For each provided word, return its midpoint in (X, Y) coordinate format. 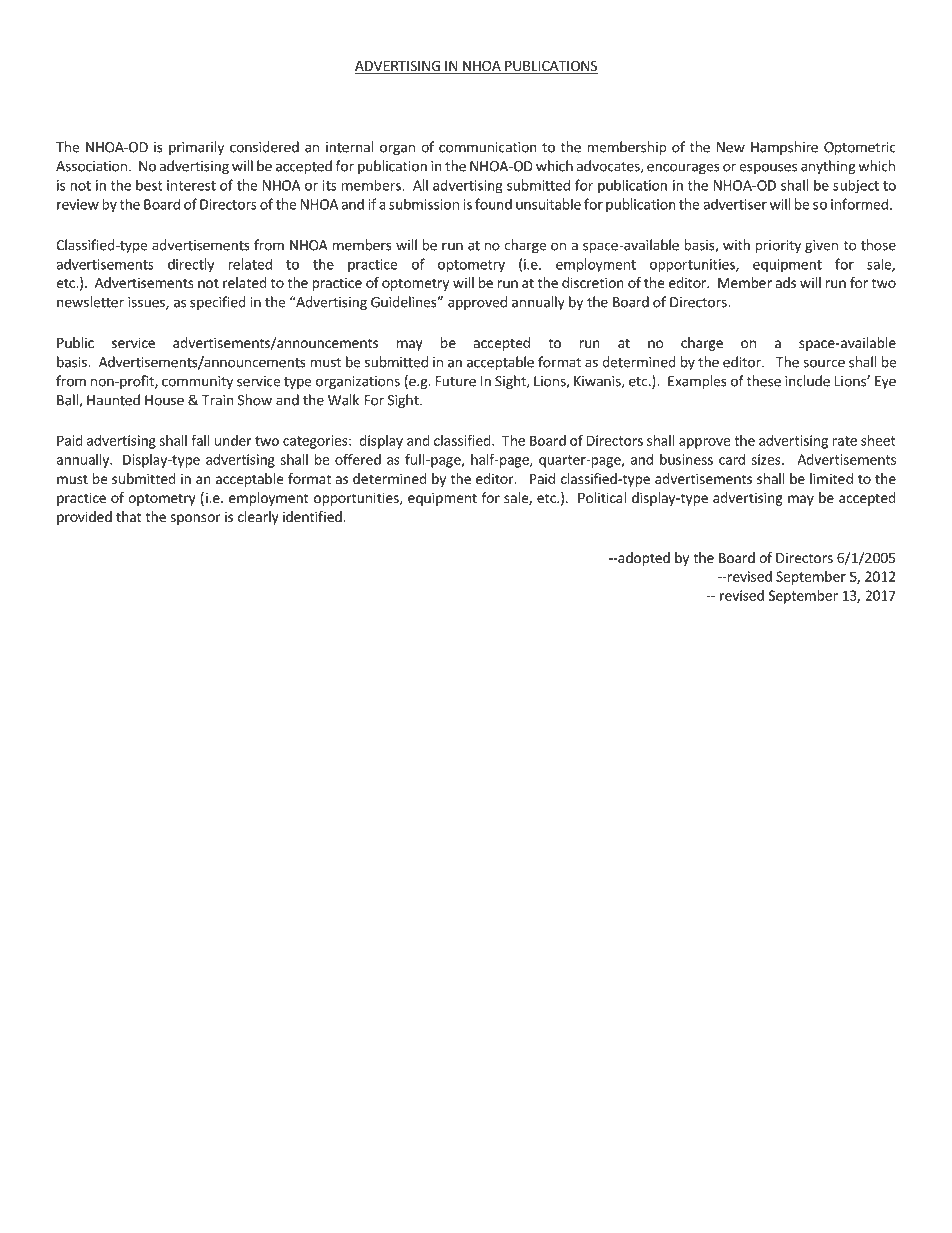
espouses (768, 168)
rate (844, 441)
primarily (196, 148)
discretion (593, 282)
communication (488, 147)
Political (602, 497)
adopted (643, 559)
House (164, 400)
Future (456, 381)
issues (147, 303)
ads (786, 282)
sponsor (195, 519)
